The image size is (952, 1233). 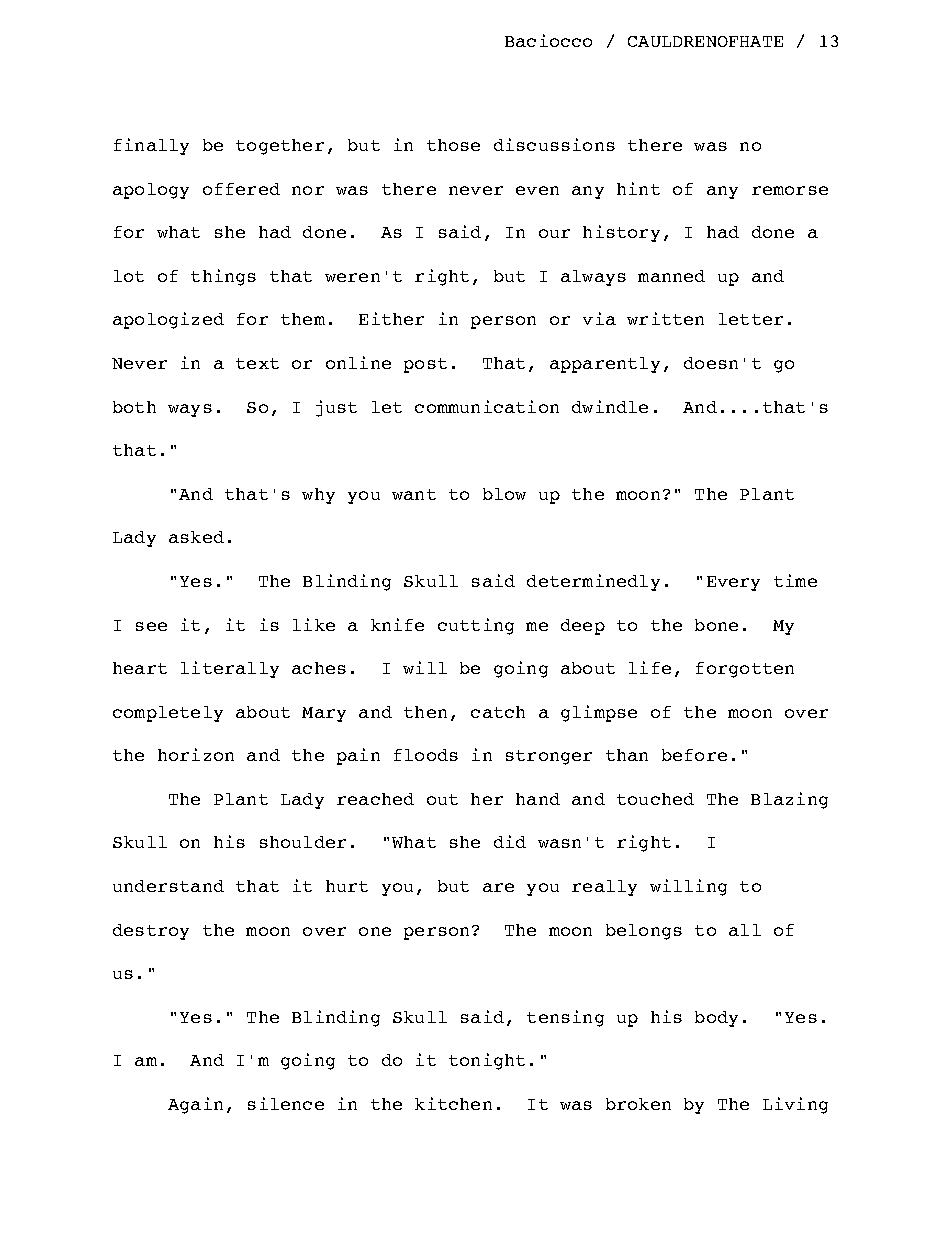 I want to click on asked, so click(x=196, y=537).
